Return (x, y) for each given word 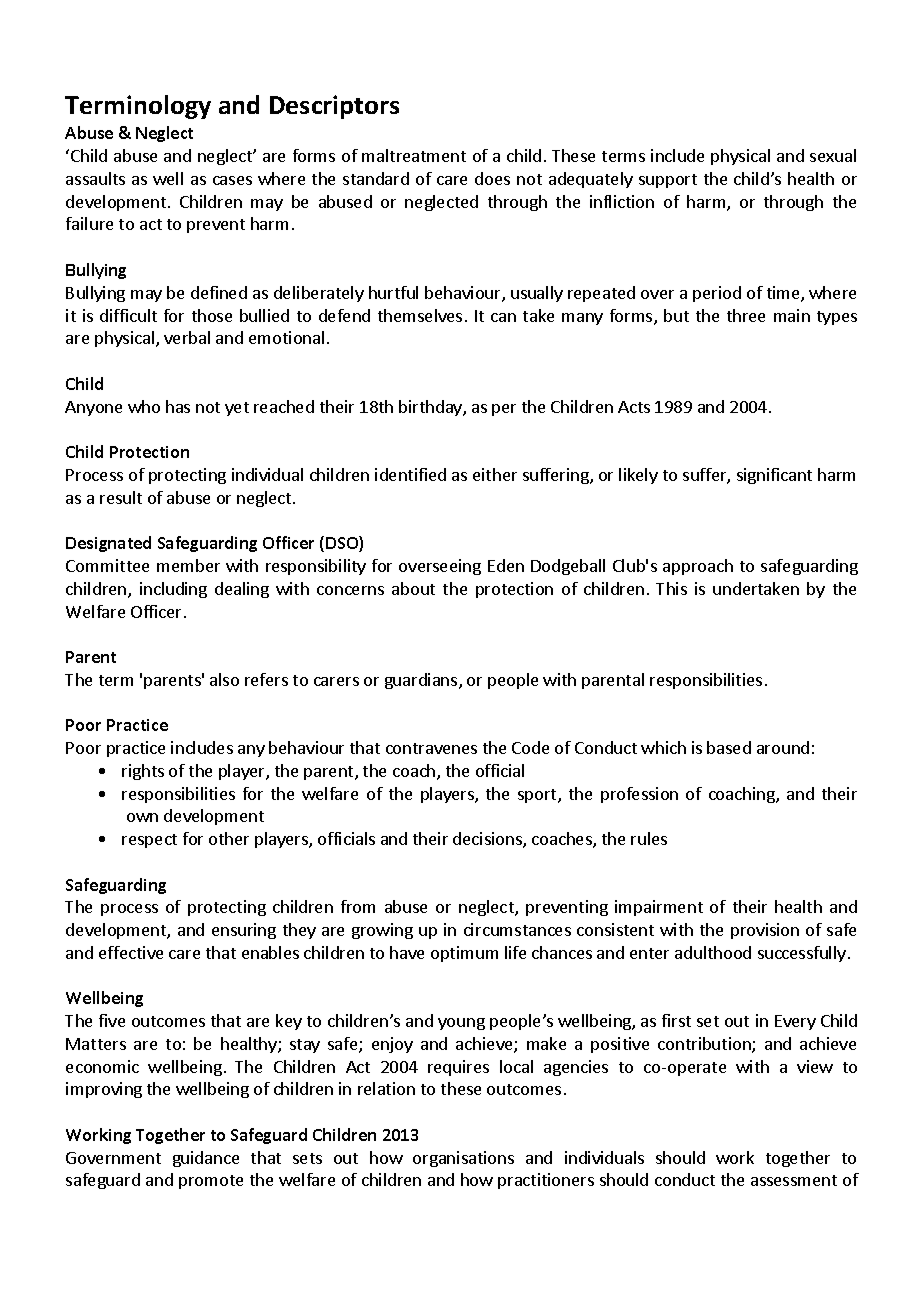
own (142, 817)
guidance (206, 1159)
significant (774, 476)
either (495, 474)
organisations (463, 1159)
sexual (833, 155)
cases (232, 180)
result (121, 497)
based (729, 747)
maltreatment (414, 155)
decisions (488, 840)
